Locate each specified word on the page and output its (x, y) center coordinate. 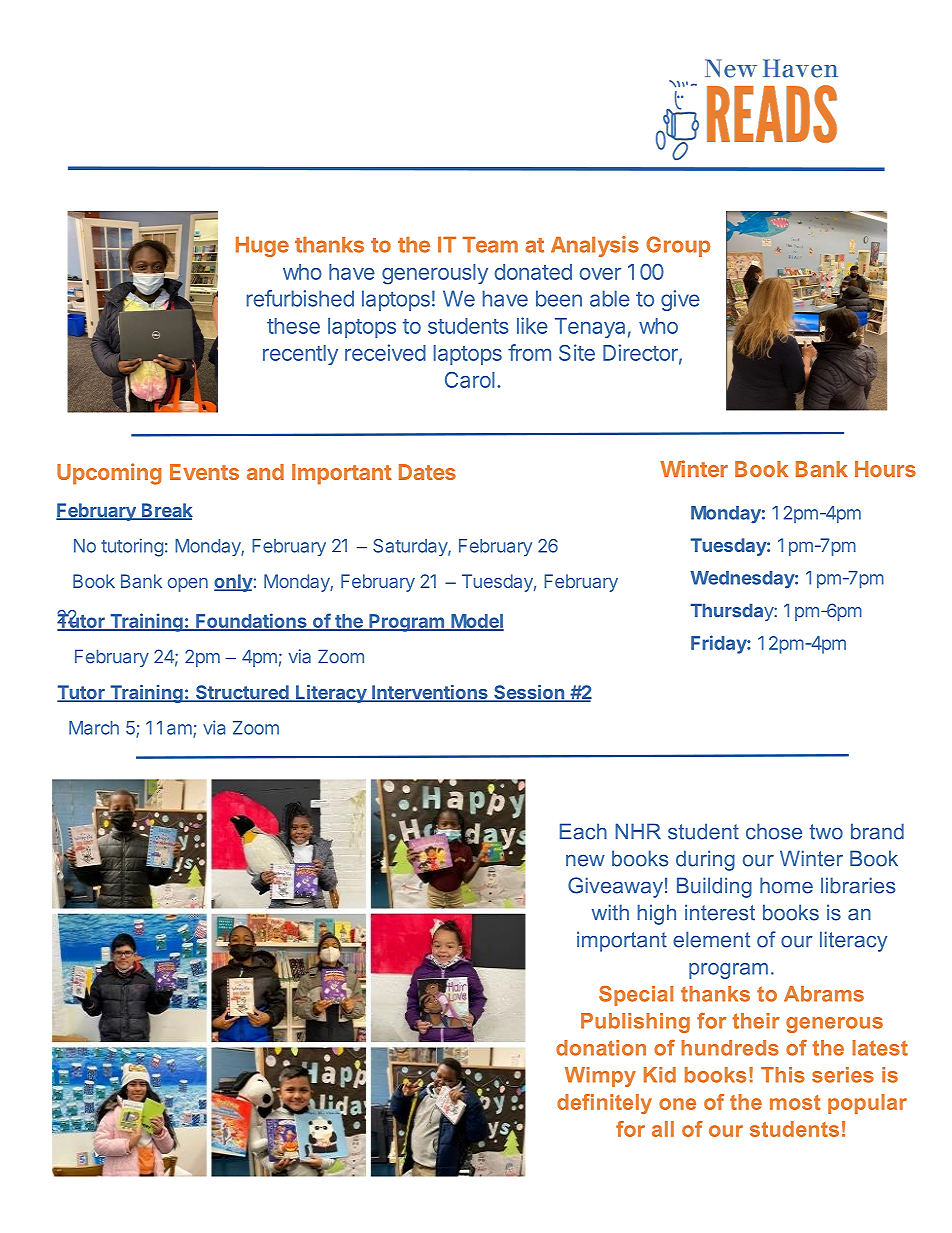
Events (204, 472)
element (711, 939)
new (585, 861)
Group (678, 246)
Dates (427, 472)
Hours (885, 469)
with (610, 912)
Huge (262, 246)
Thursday (733, 612)
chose (774, 831)
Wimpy (600, 1077)
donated (533, 272)
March (94, 728)
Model (476, 622)
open (188, 585)
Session (529, 693)
